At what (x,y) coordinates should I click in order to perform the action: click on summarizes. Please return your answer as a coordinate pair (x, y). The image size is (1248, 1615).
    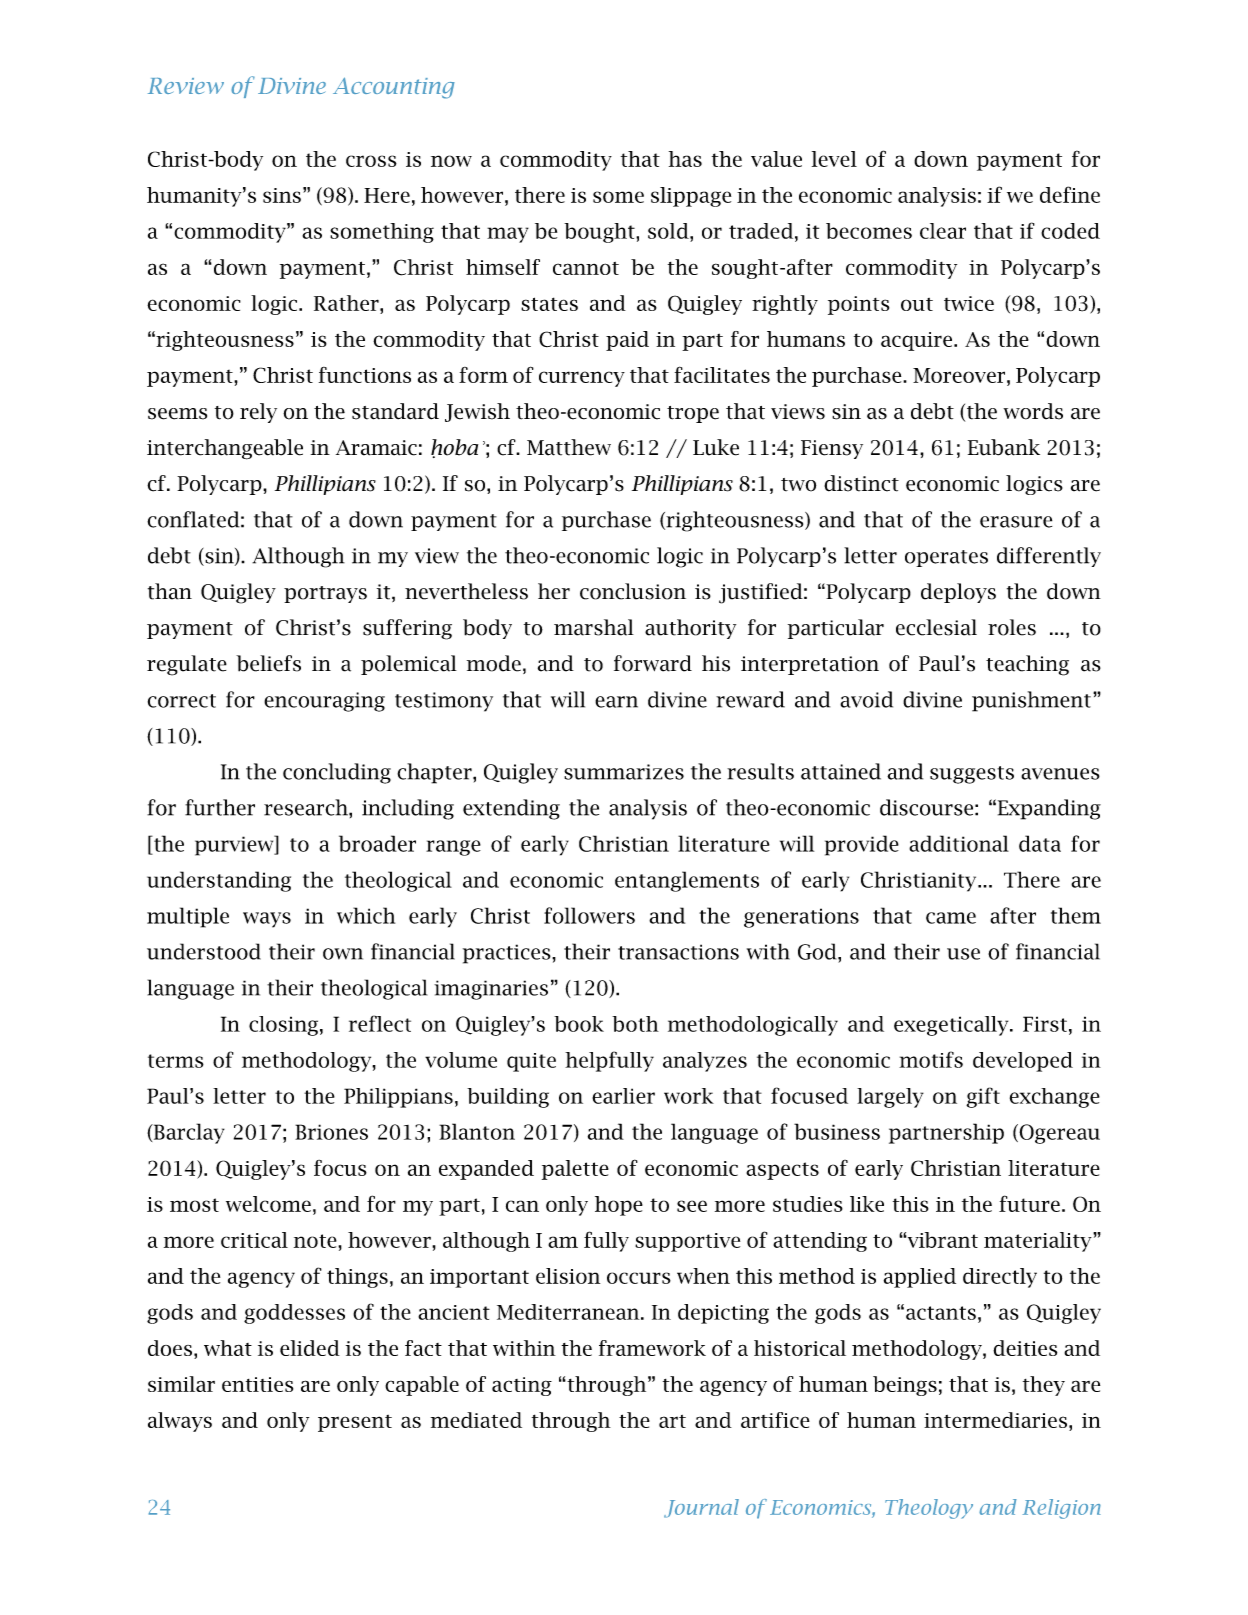
    Looking at the image, I should click on (624, 772).
